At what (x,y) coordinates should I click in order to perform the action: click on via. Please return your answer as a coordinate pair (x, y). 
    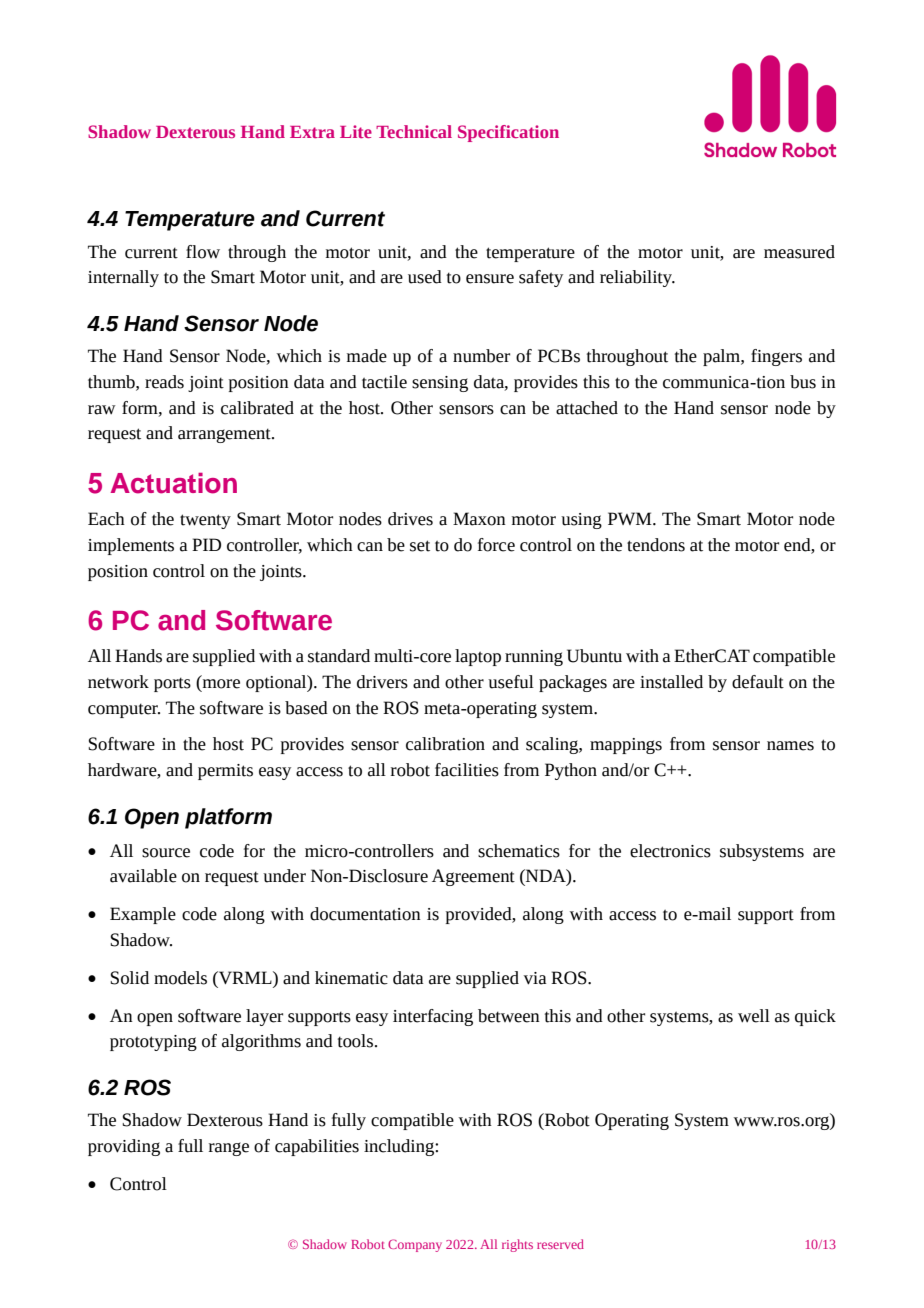
    Looking at the image, I should click on (535, 978).
